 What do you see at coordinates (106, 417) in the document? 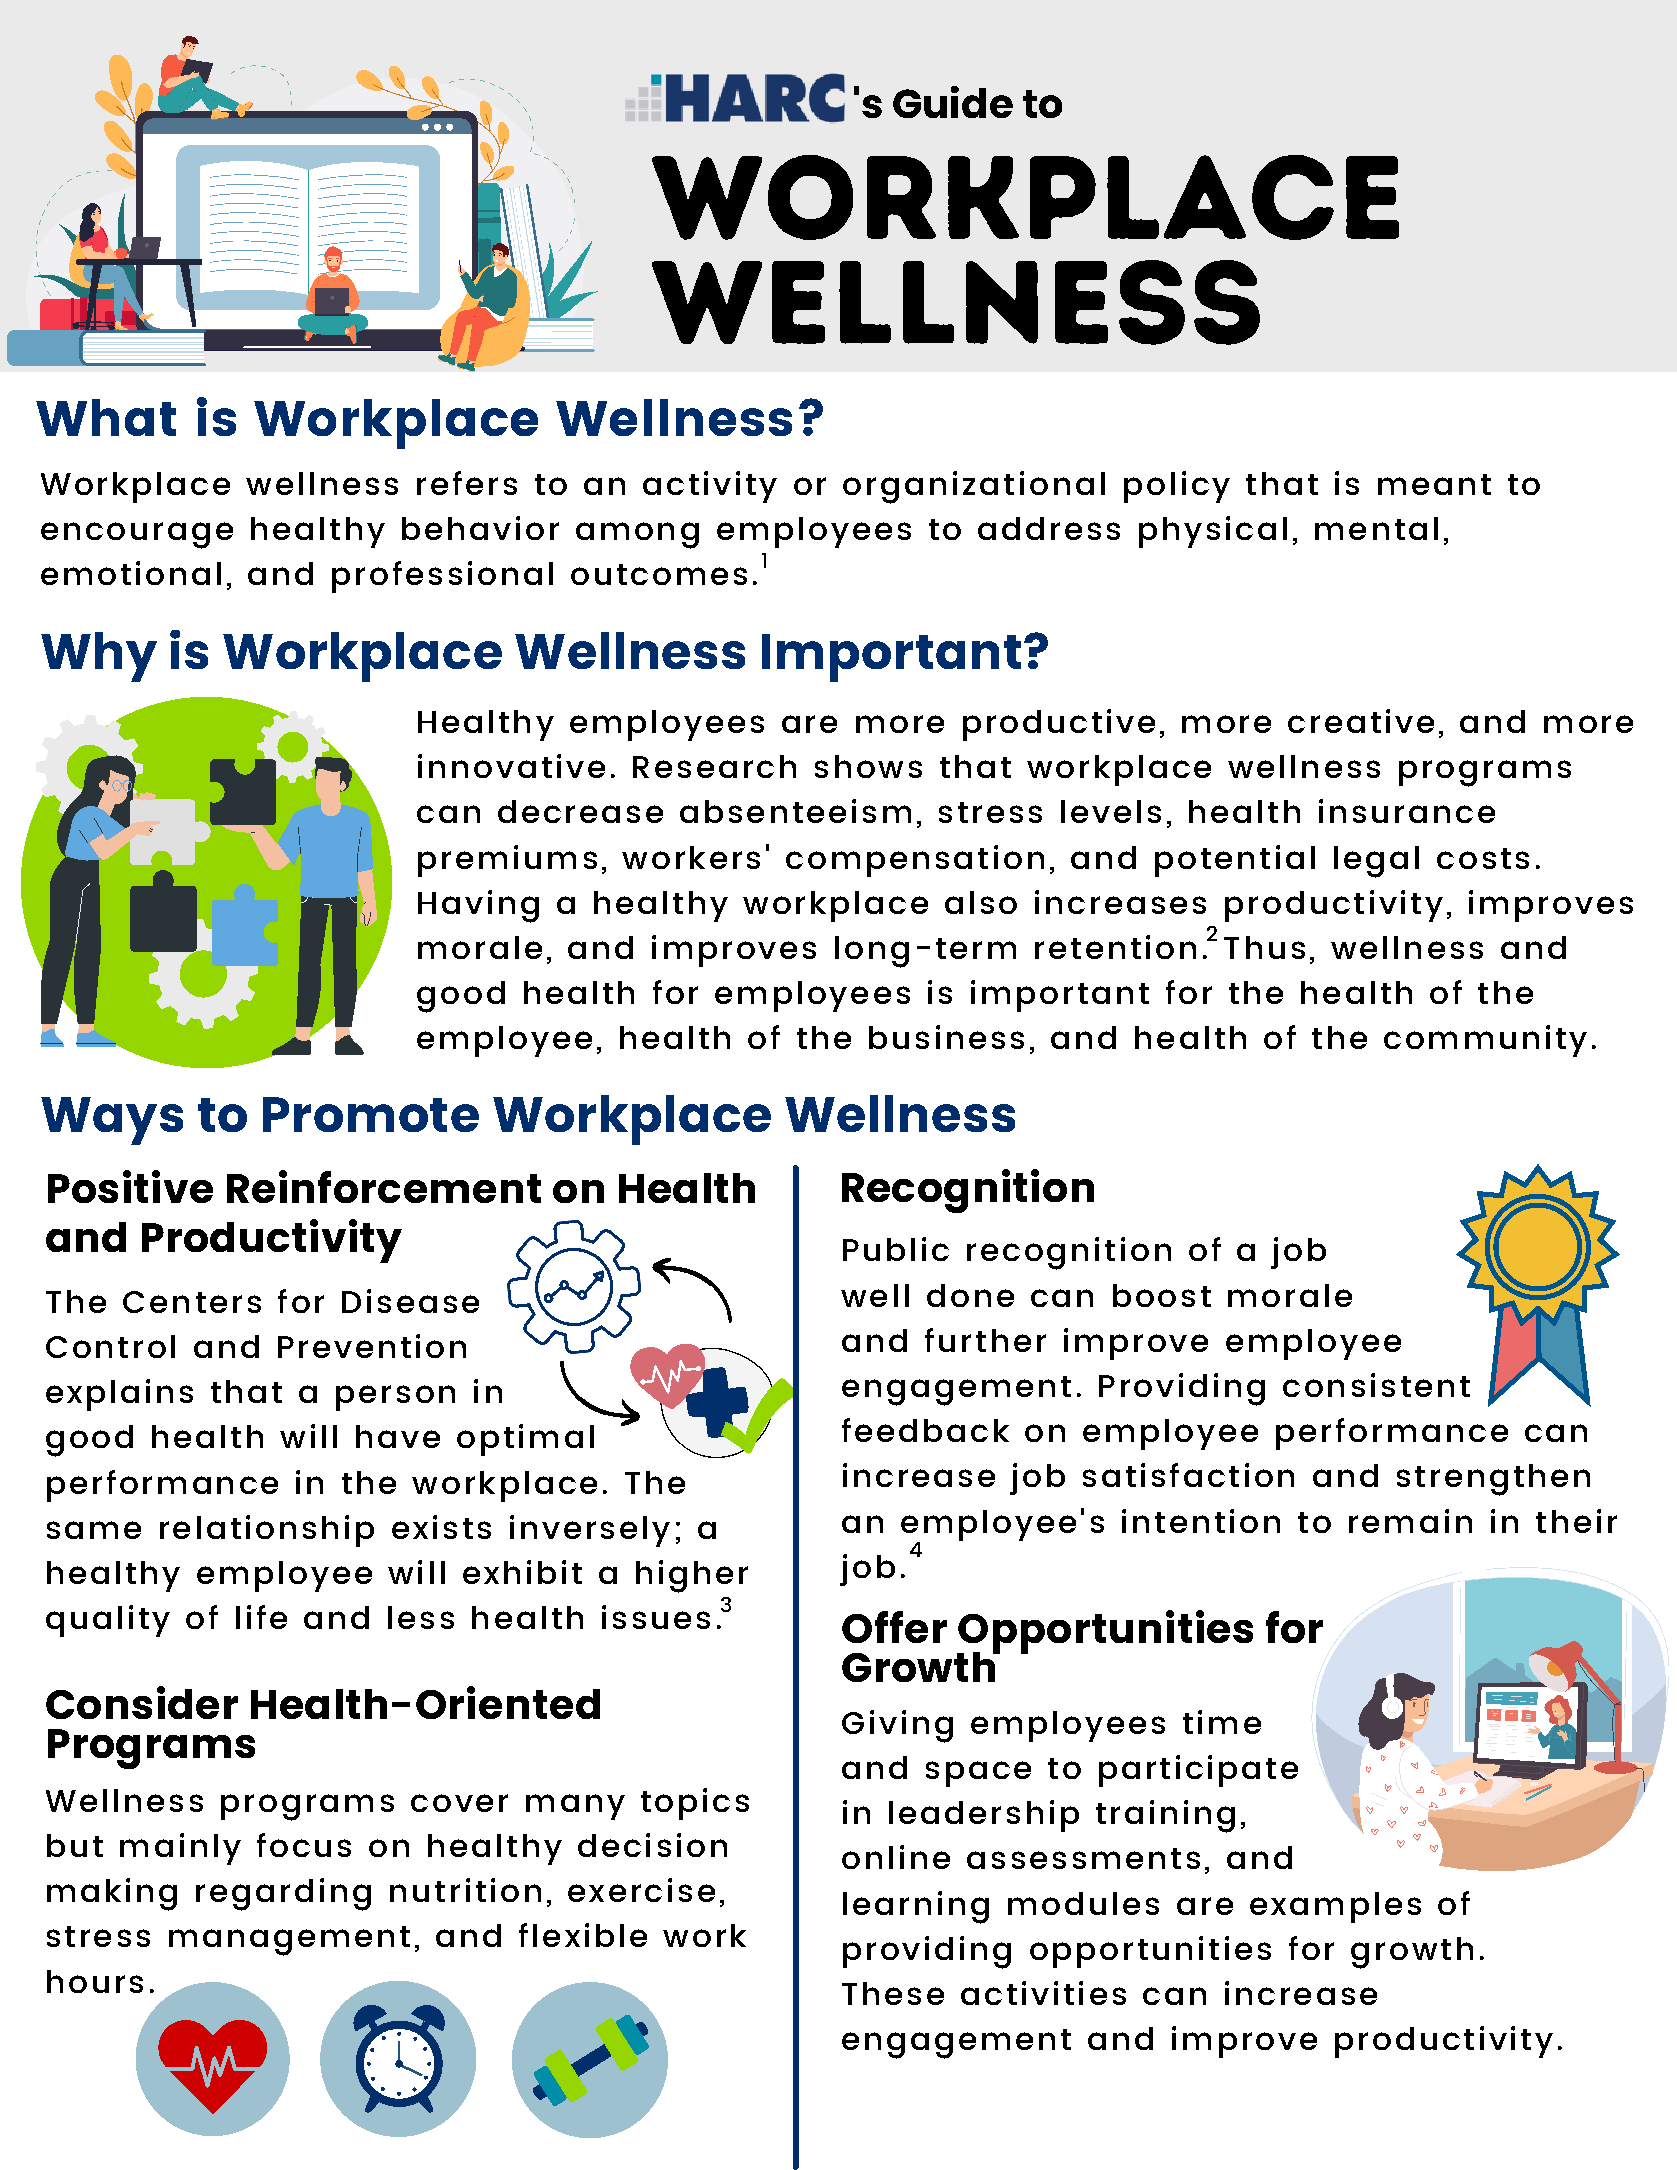
I see `What` at bounding box center [106, 417].
